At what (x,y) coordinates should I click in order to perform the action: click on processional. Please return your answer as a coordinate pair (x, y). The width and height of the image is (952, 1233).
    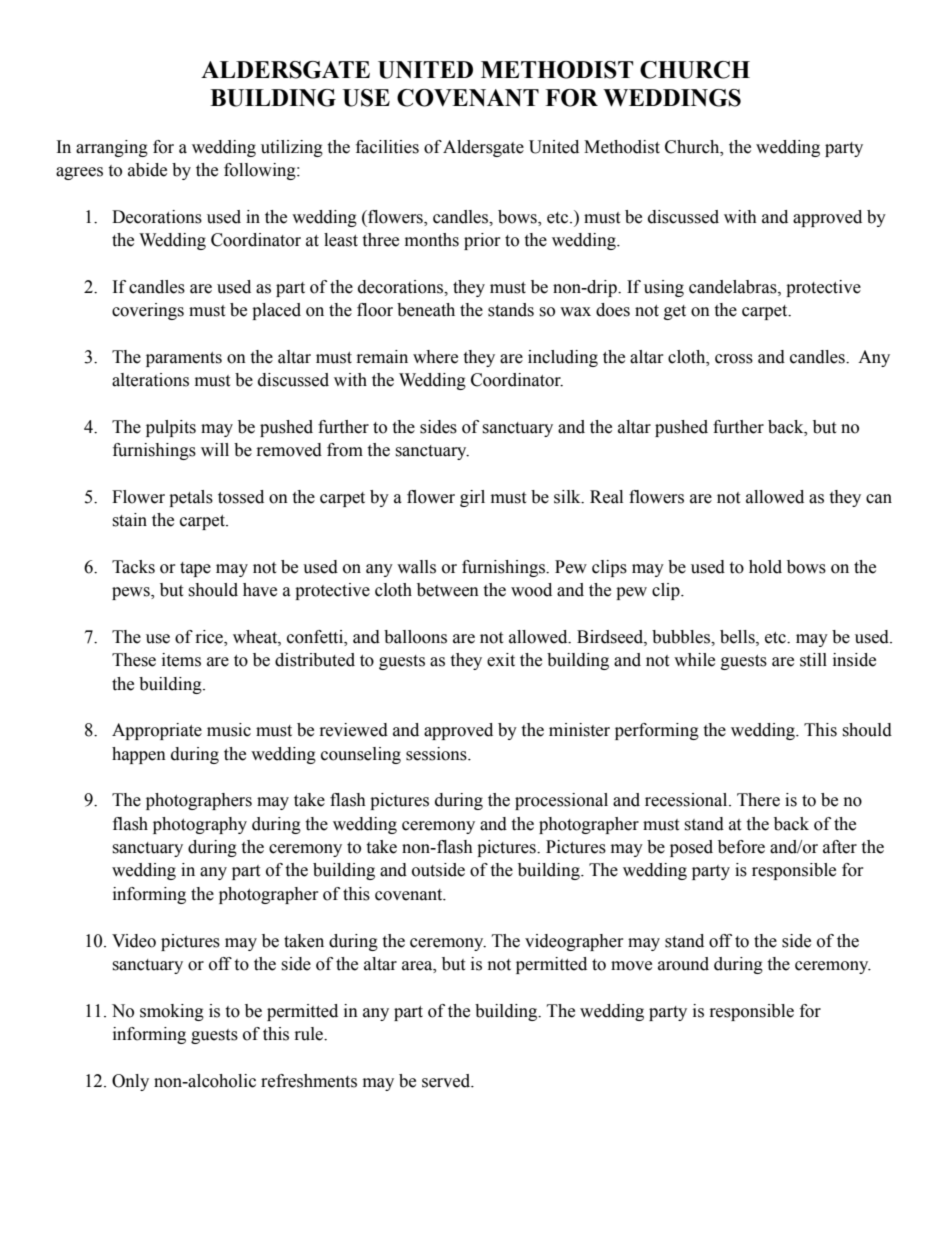
    Looking at the image, I should click on (561, 801).
